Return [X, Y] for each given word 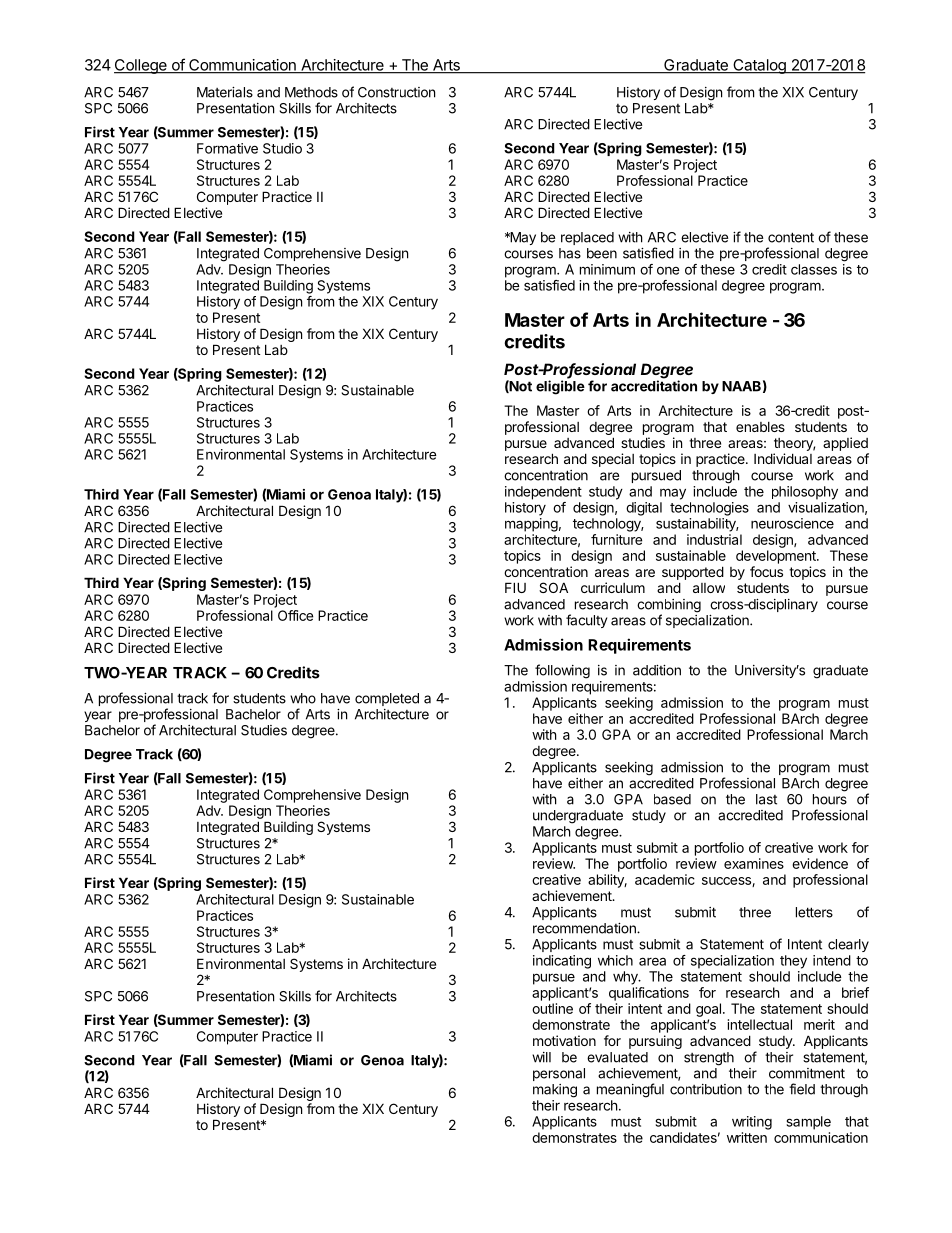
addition [657, 670]
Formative [227, 148]
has [570, 253]
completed [387, 699]
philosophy [805, 493]
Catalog [759, 66]
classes [814, 269]
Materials [225, 92]
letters [814, 912]
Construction [396, 92]
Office [295, 615]
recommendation [585, 928]
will [541, 1057]
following [562, 671]
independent [543, 493]
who [303, 698]
